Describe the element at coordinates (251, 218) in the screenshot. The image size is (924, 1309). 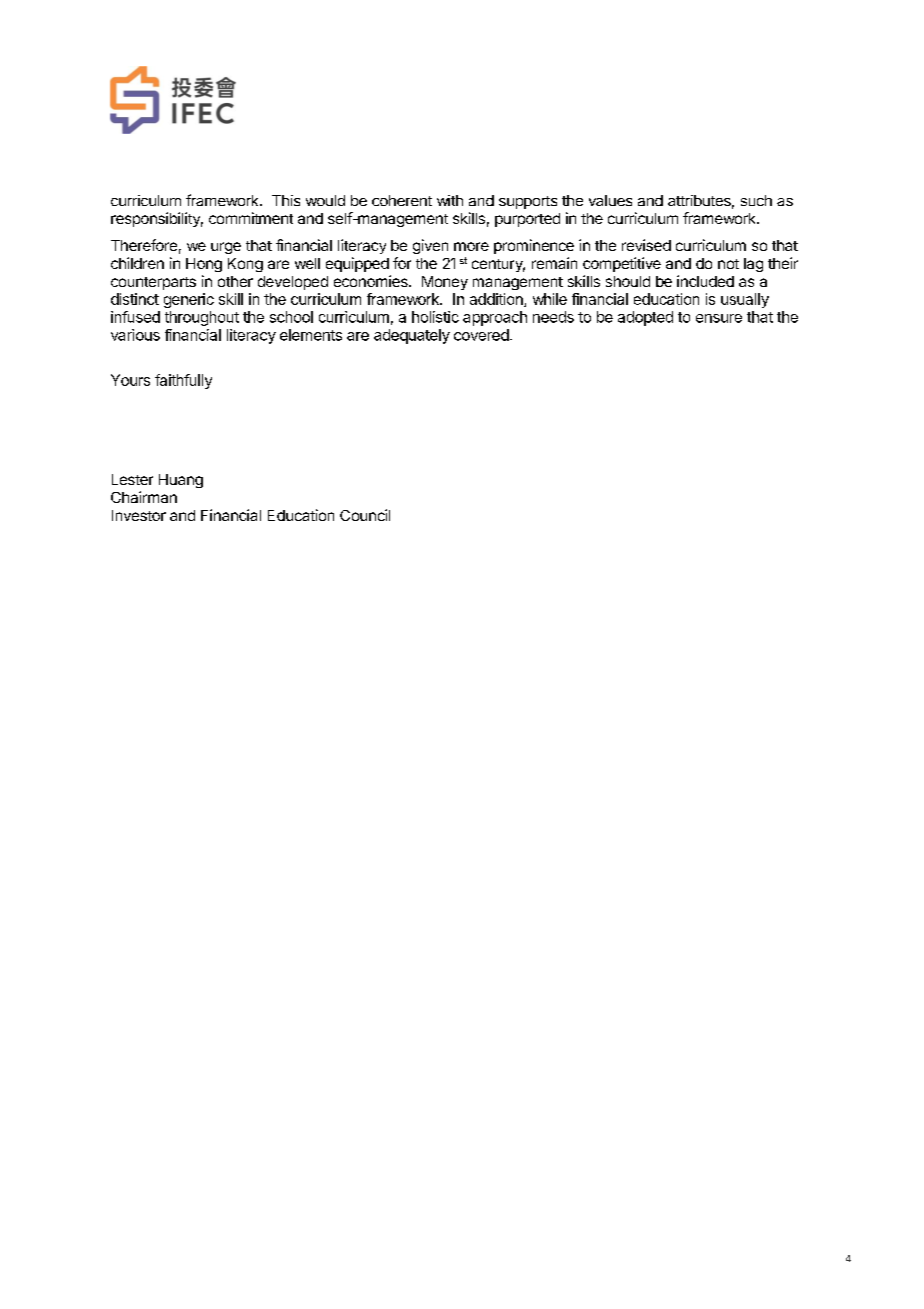
I see `commitment` at that location.
